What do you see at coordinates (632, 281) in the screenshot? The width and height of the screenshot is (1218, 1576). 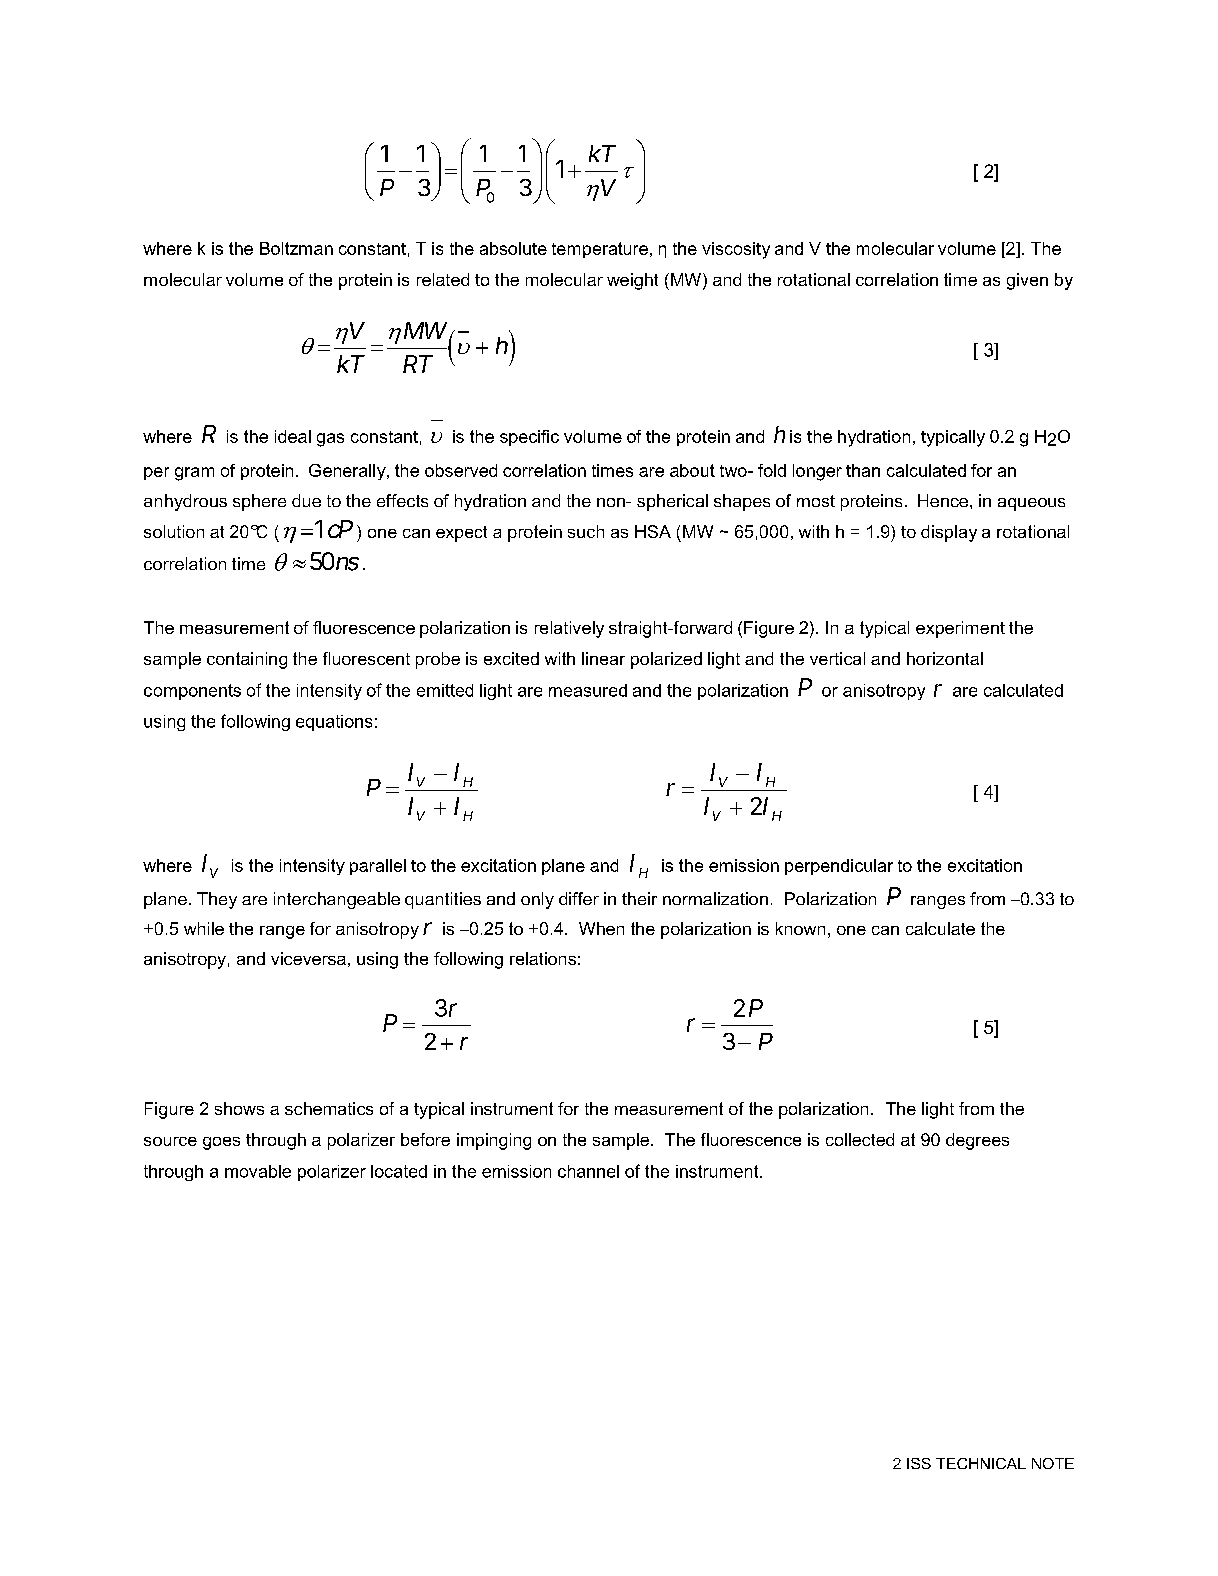 I see `weight` at bounding box center [632, 281].
